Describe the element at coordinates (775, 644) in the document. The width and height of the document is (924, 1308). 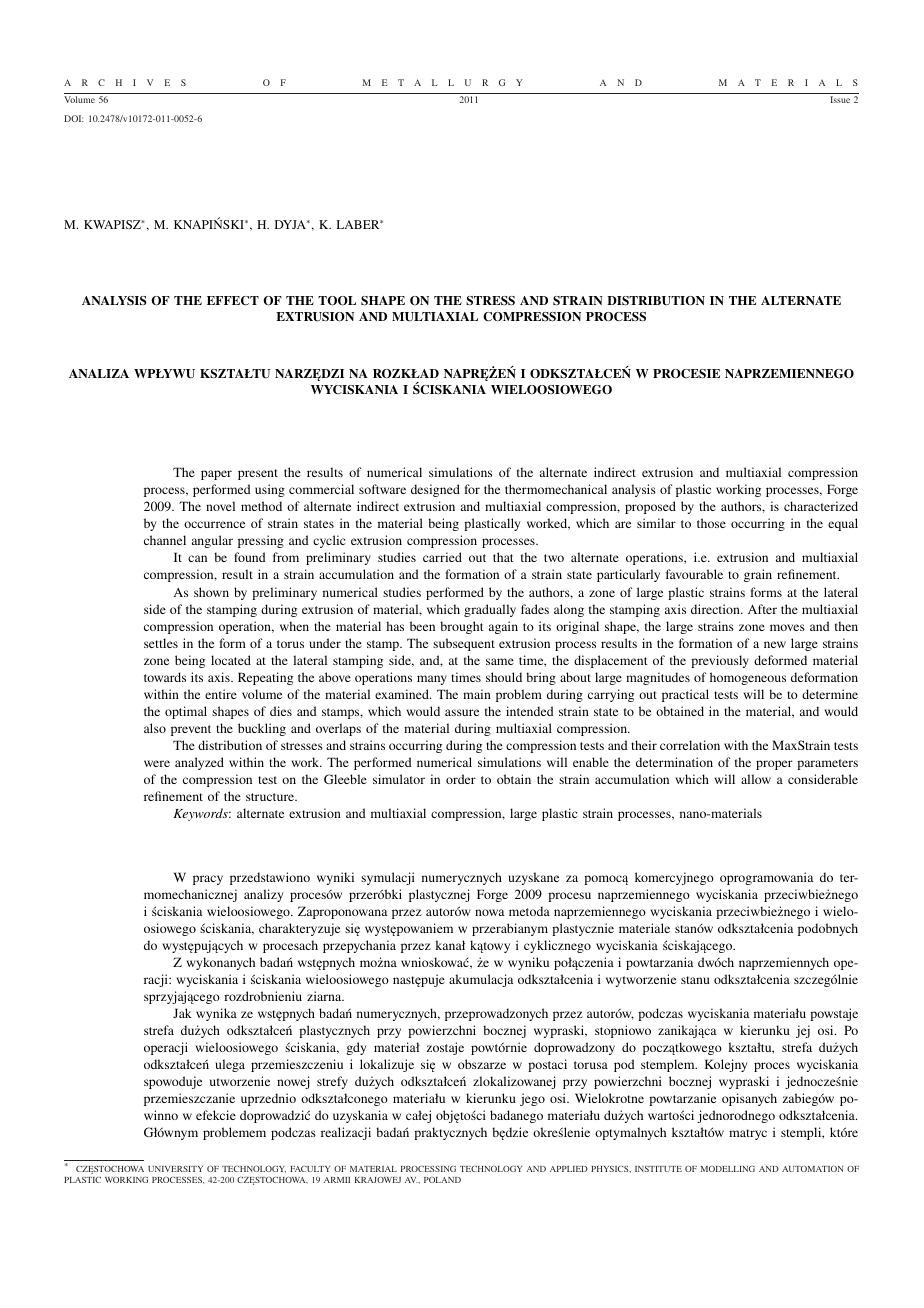
I see `new` at that location.
